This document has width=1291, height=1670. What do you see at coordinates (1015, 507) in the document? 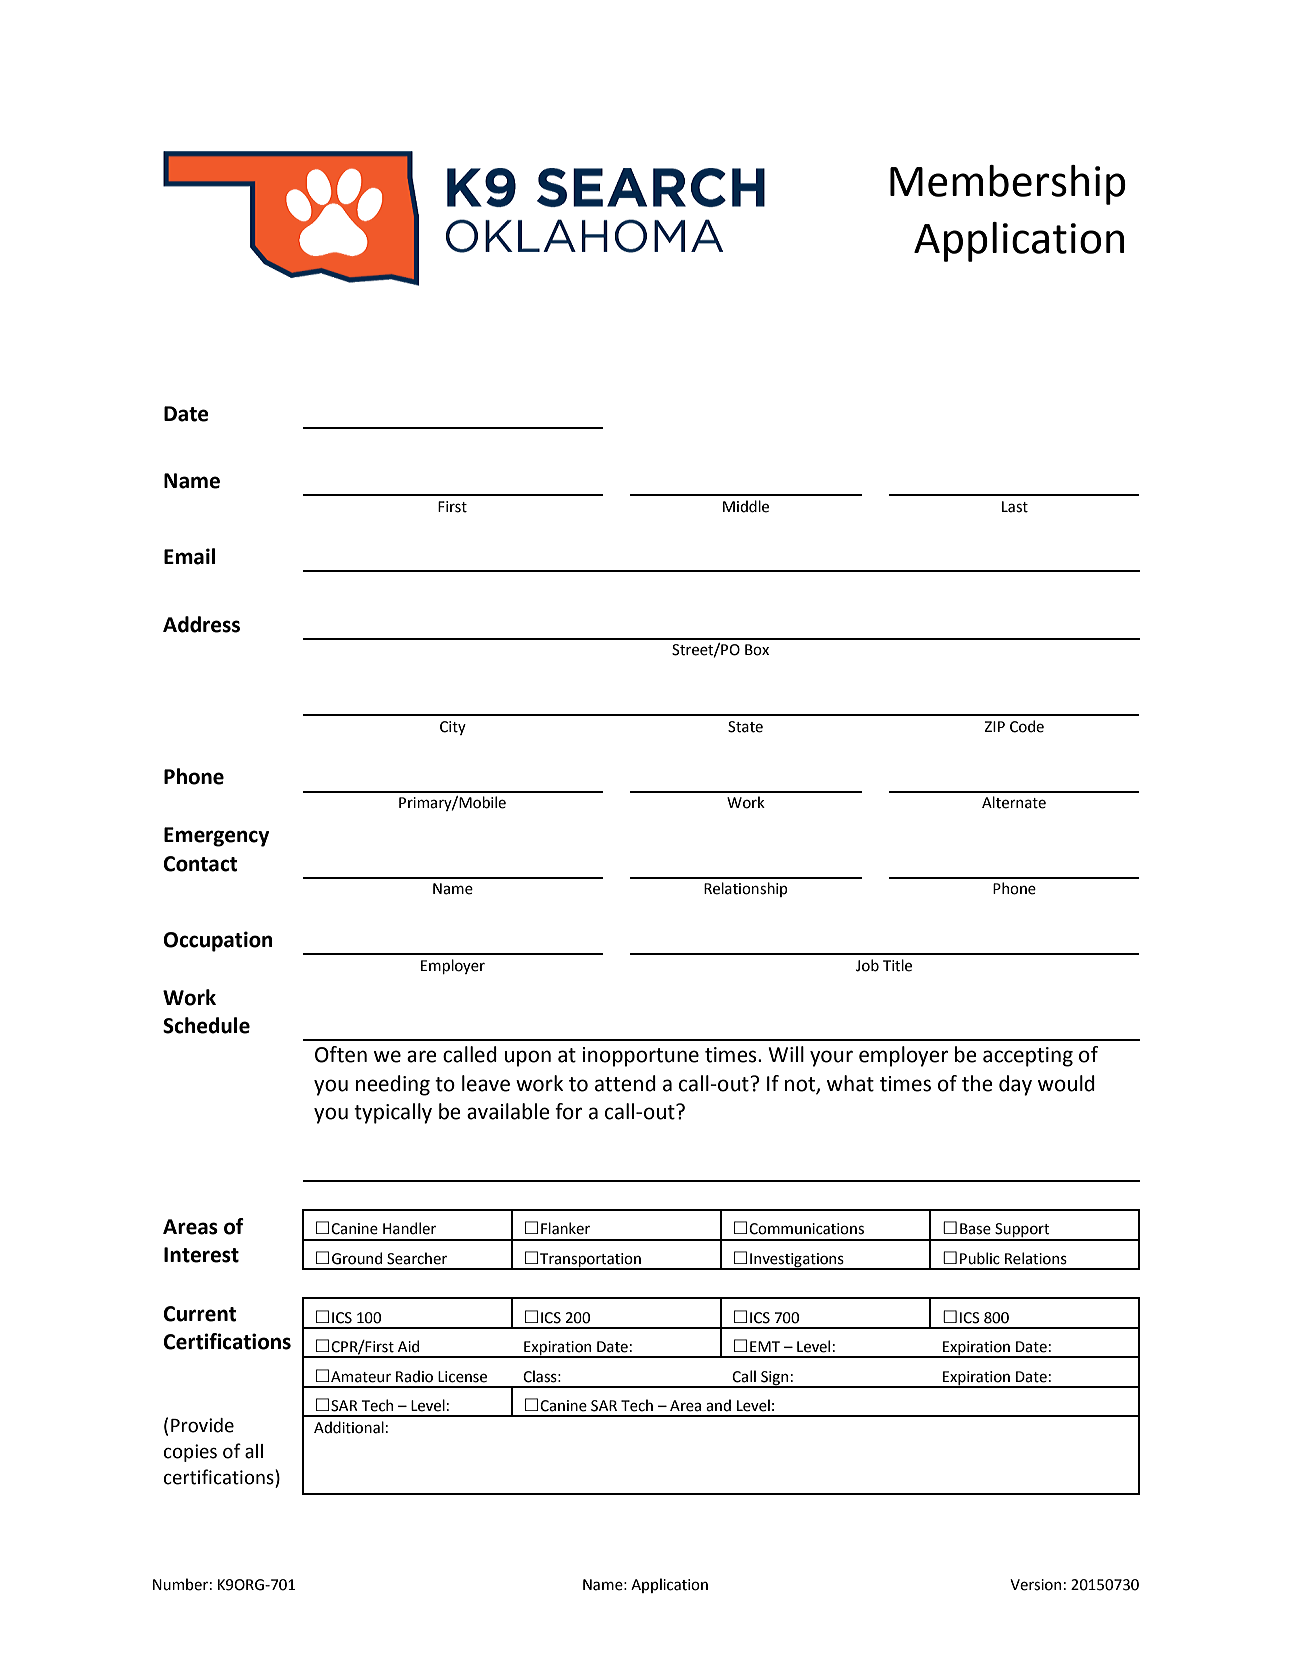
I see `Last` at bounding box center [1015, 507].
